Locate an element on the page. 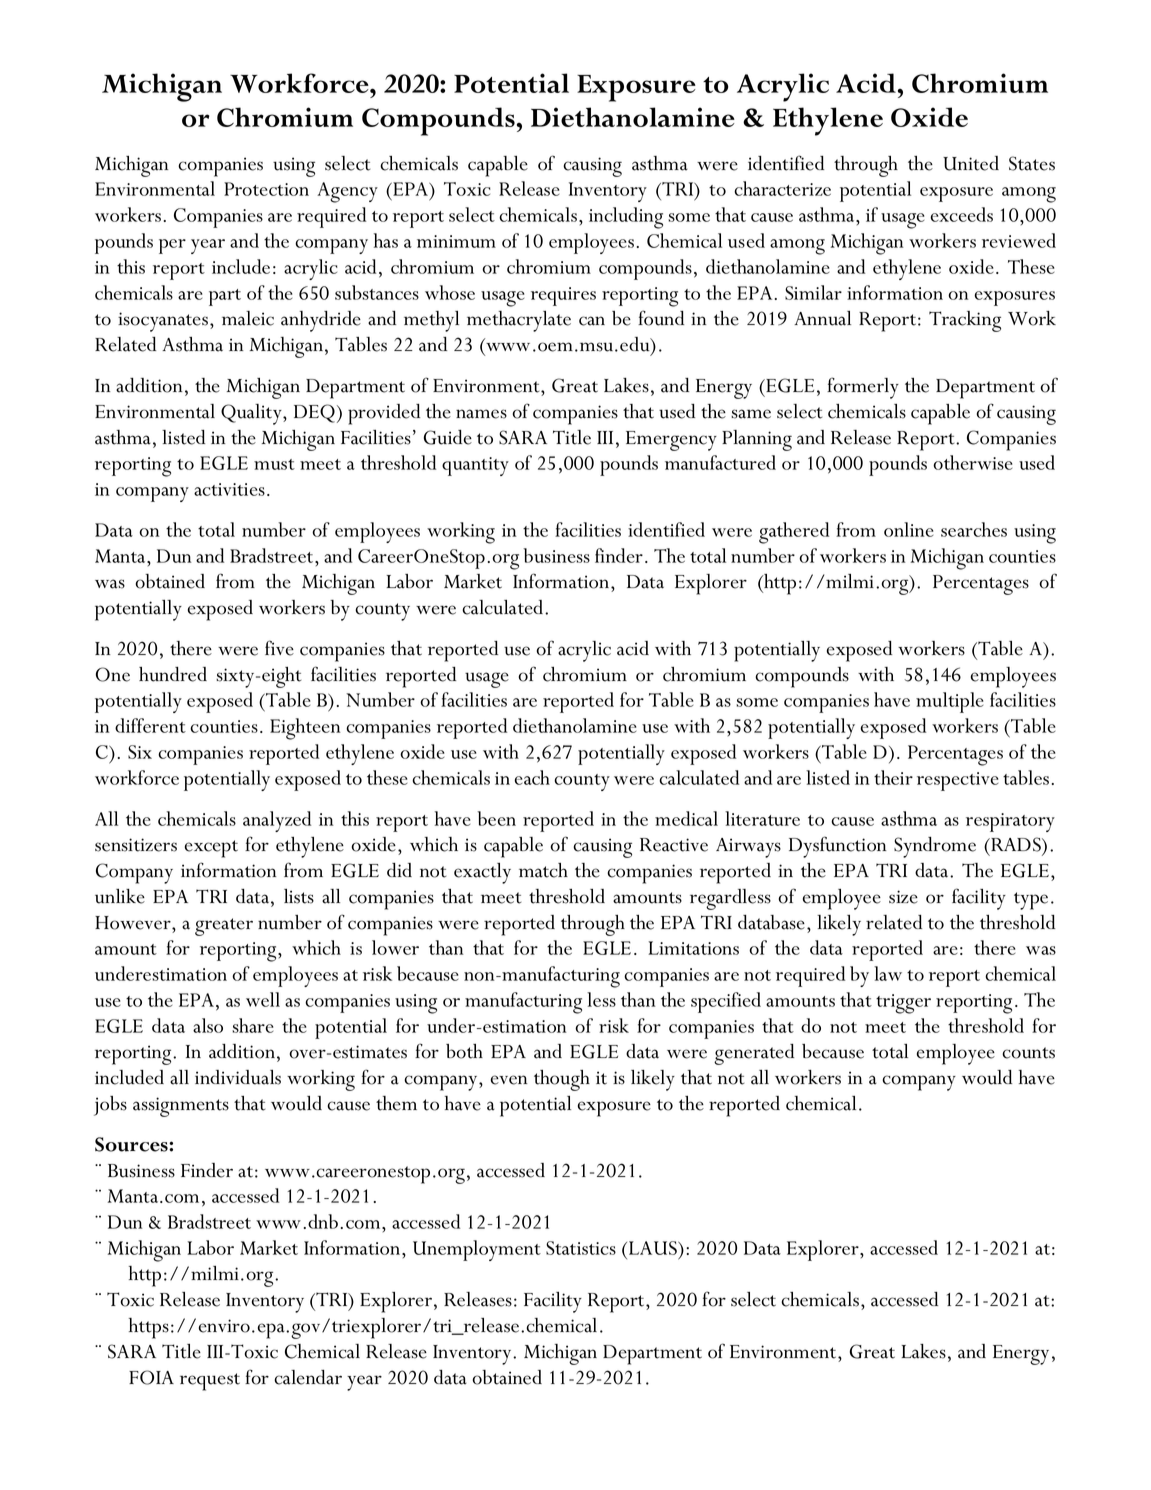  five is located at coordinates (279, 648).
